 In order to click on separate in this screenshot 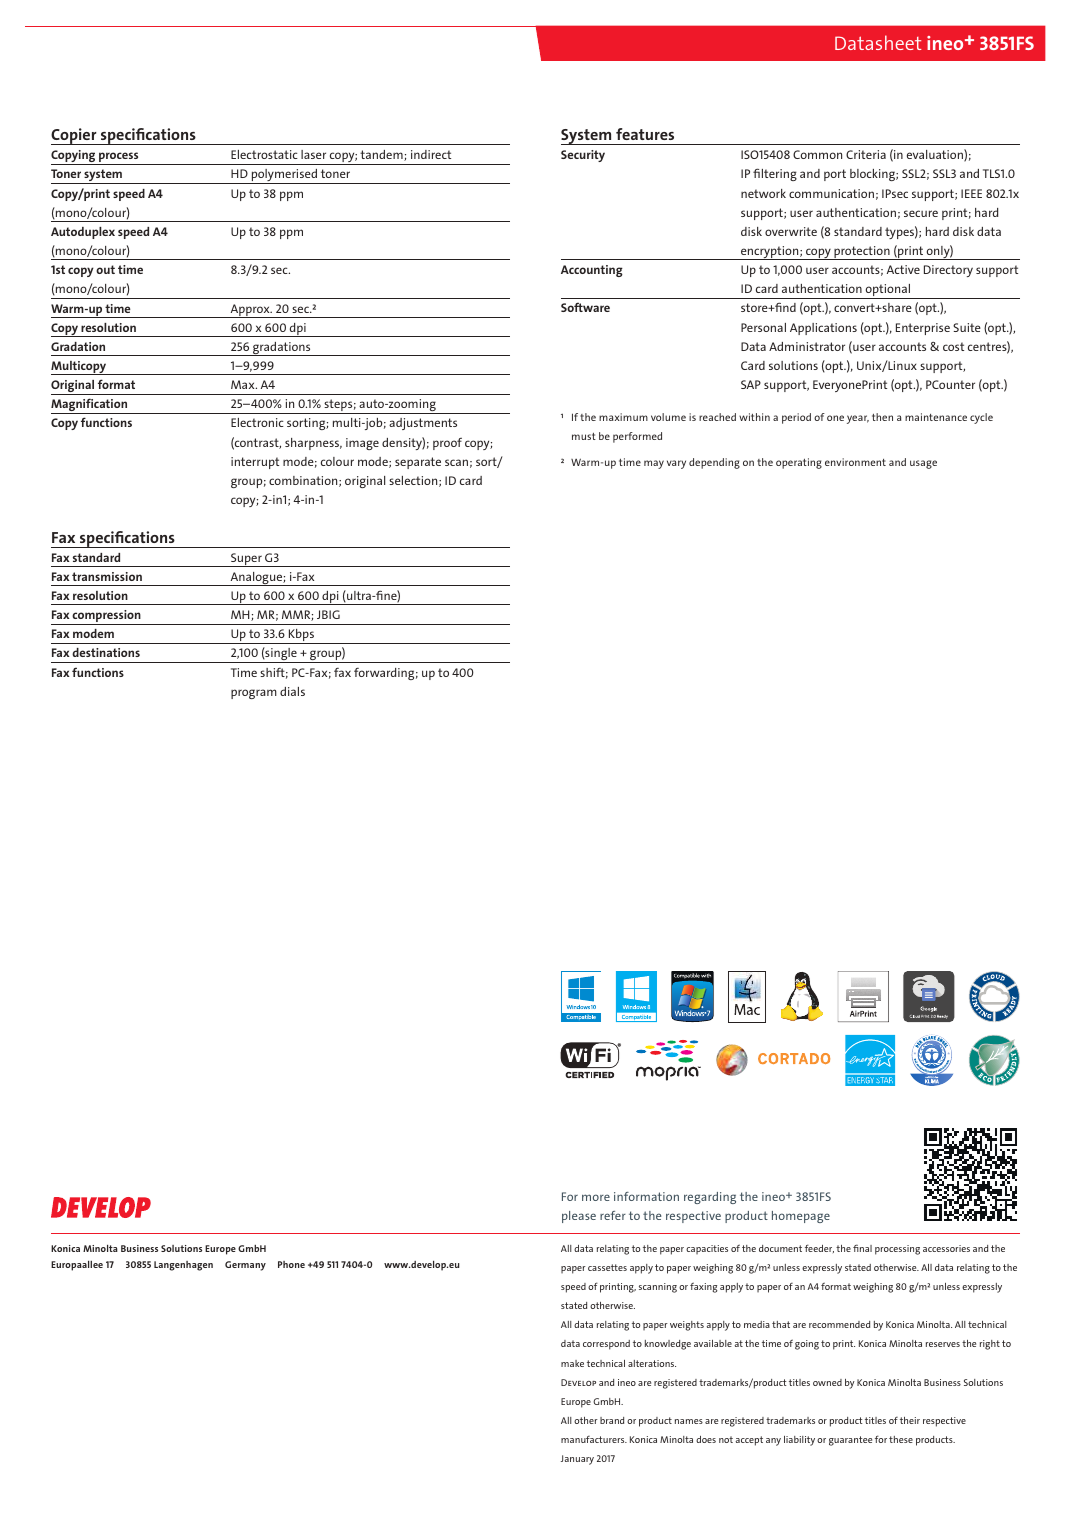, I will do `click(418, 463)`.
